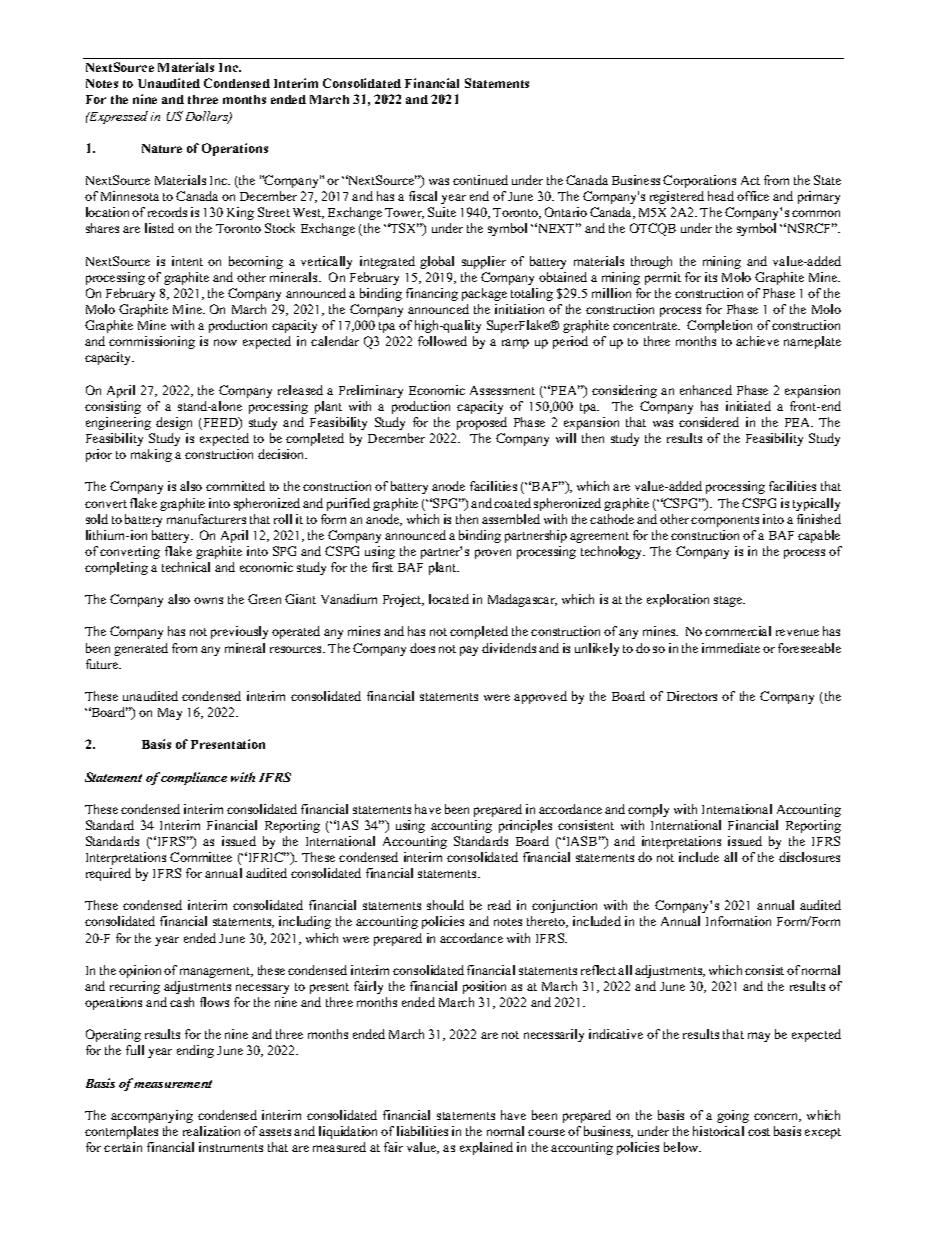 The width and height of the screenshot is (952, 1233). What do you see at coordinates (469, 651) in the screenshot?
I see `pay` at bounding box center [469, 651].
